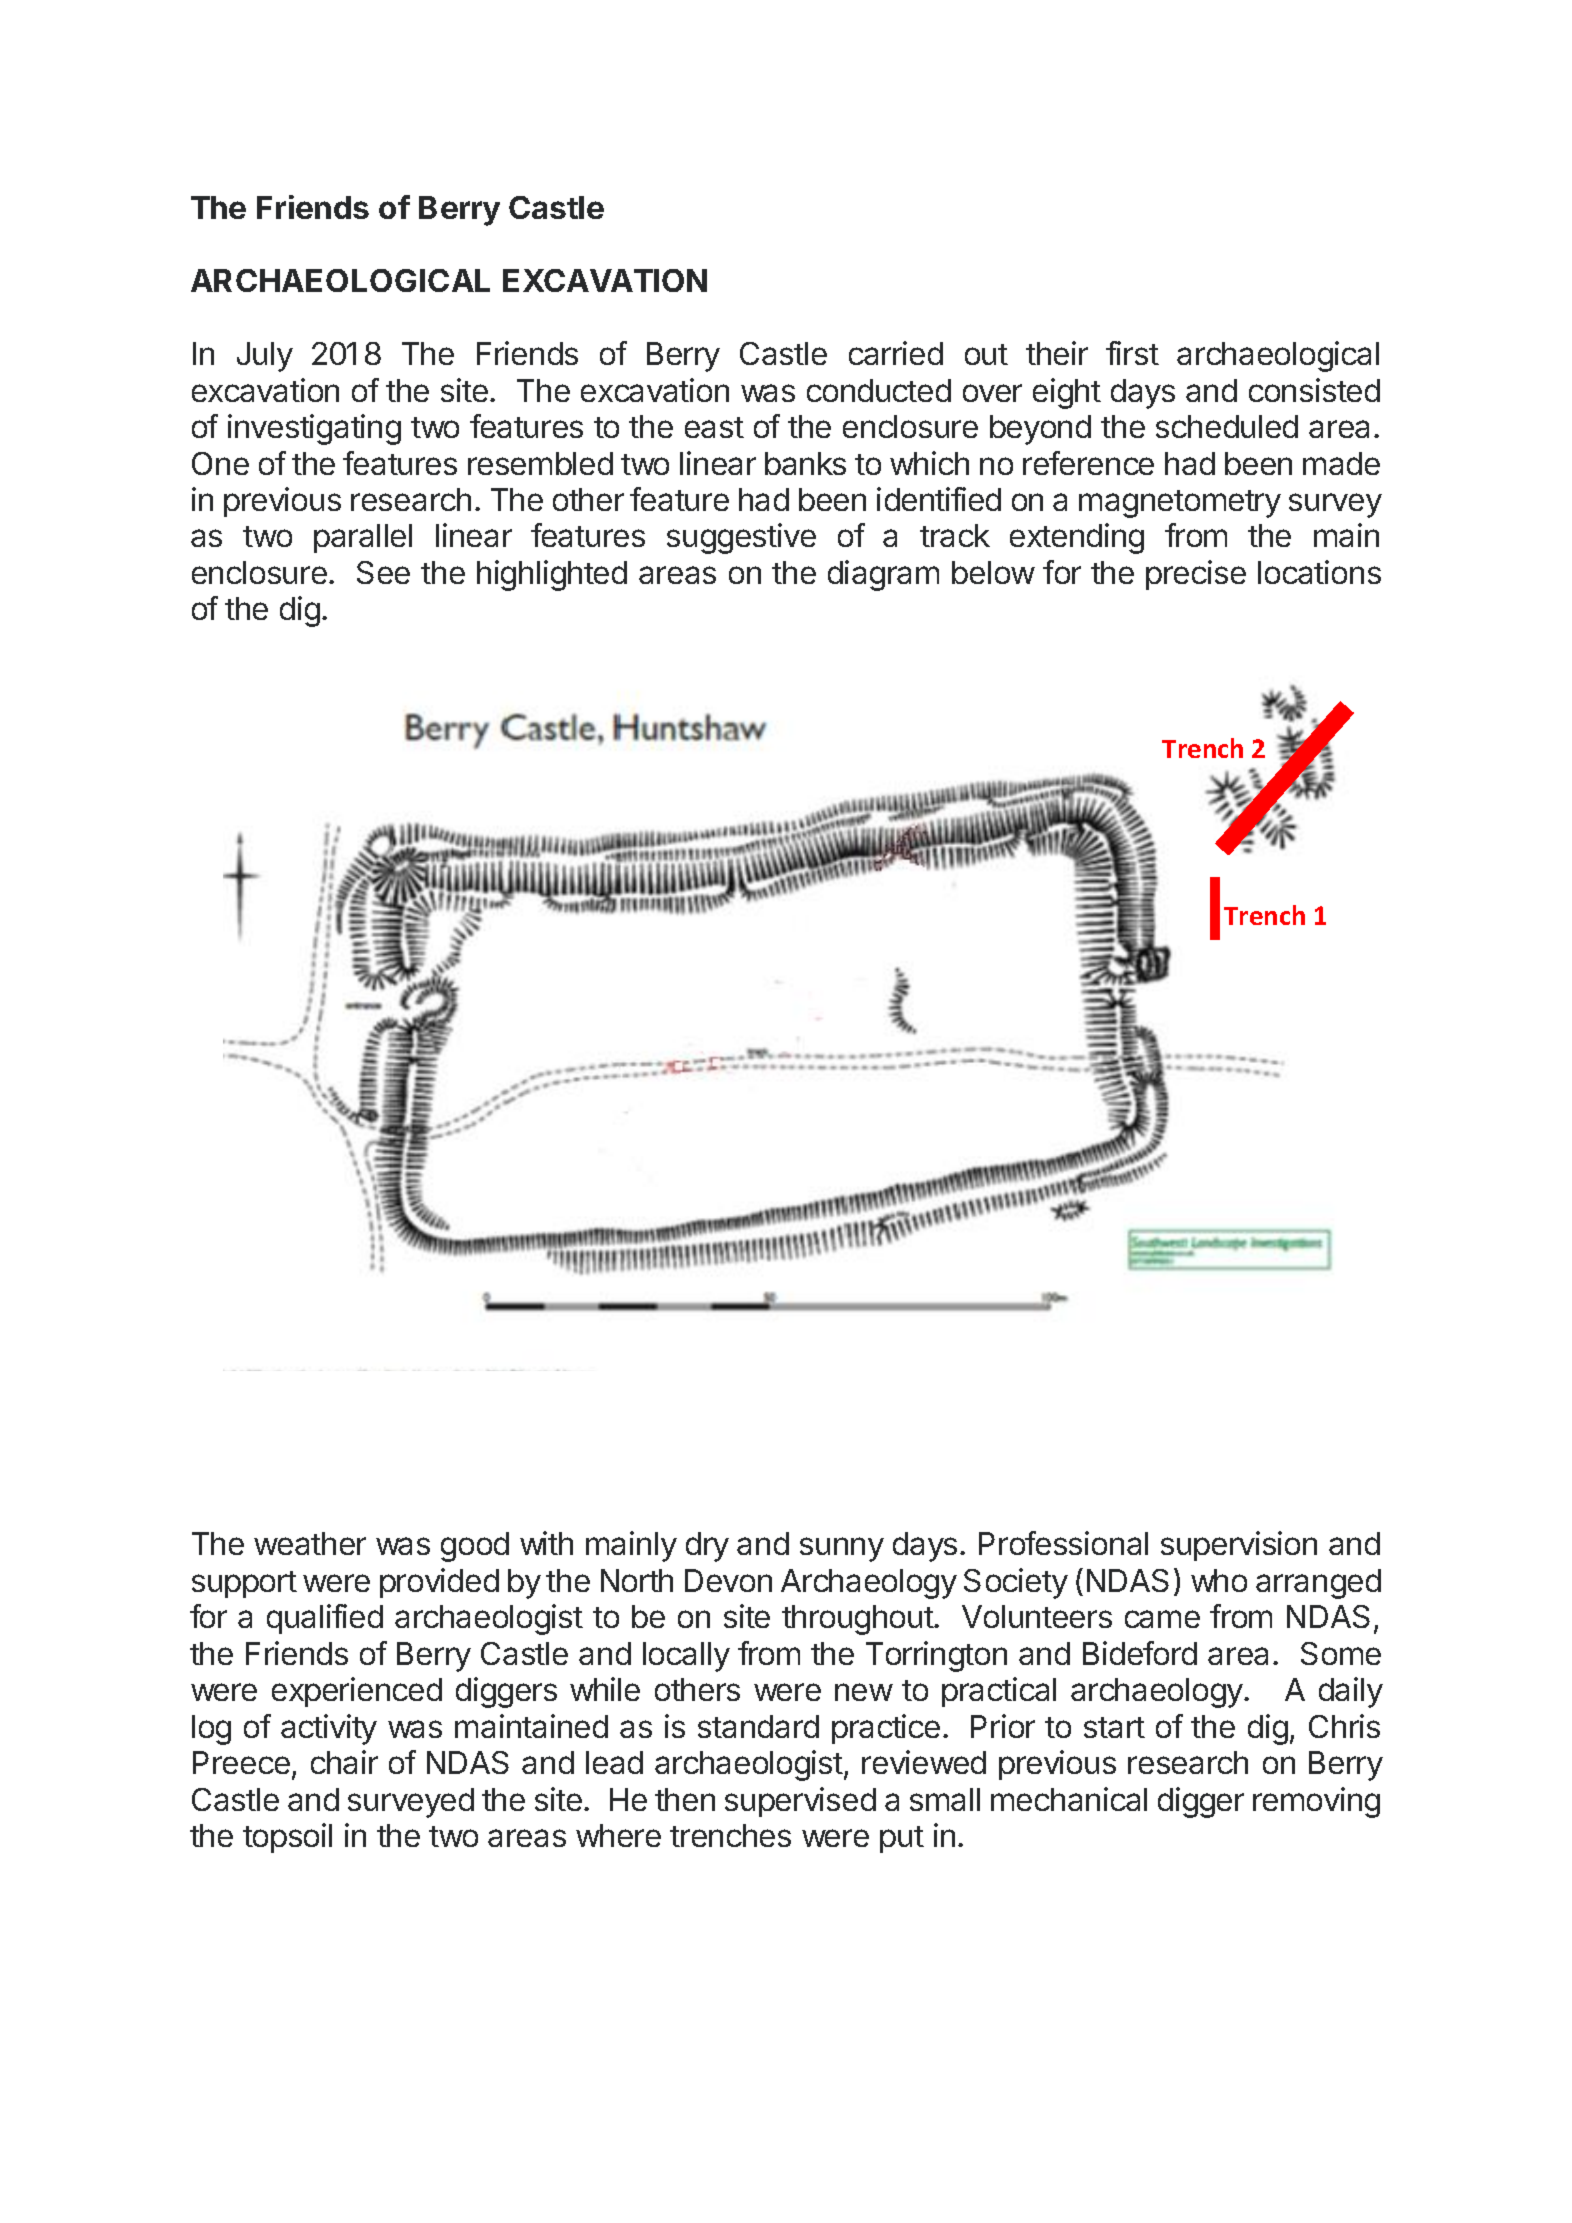 This screenshot has width=1572, height=2223. I want to click on supervised, so click(800, 1802).
